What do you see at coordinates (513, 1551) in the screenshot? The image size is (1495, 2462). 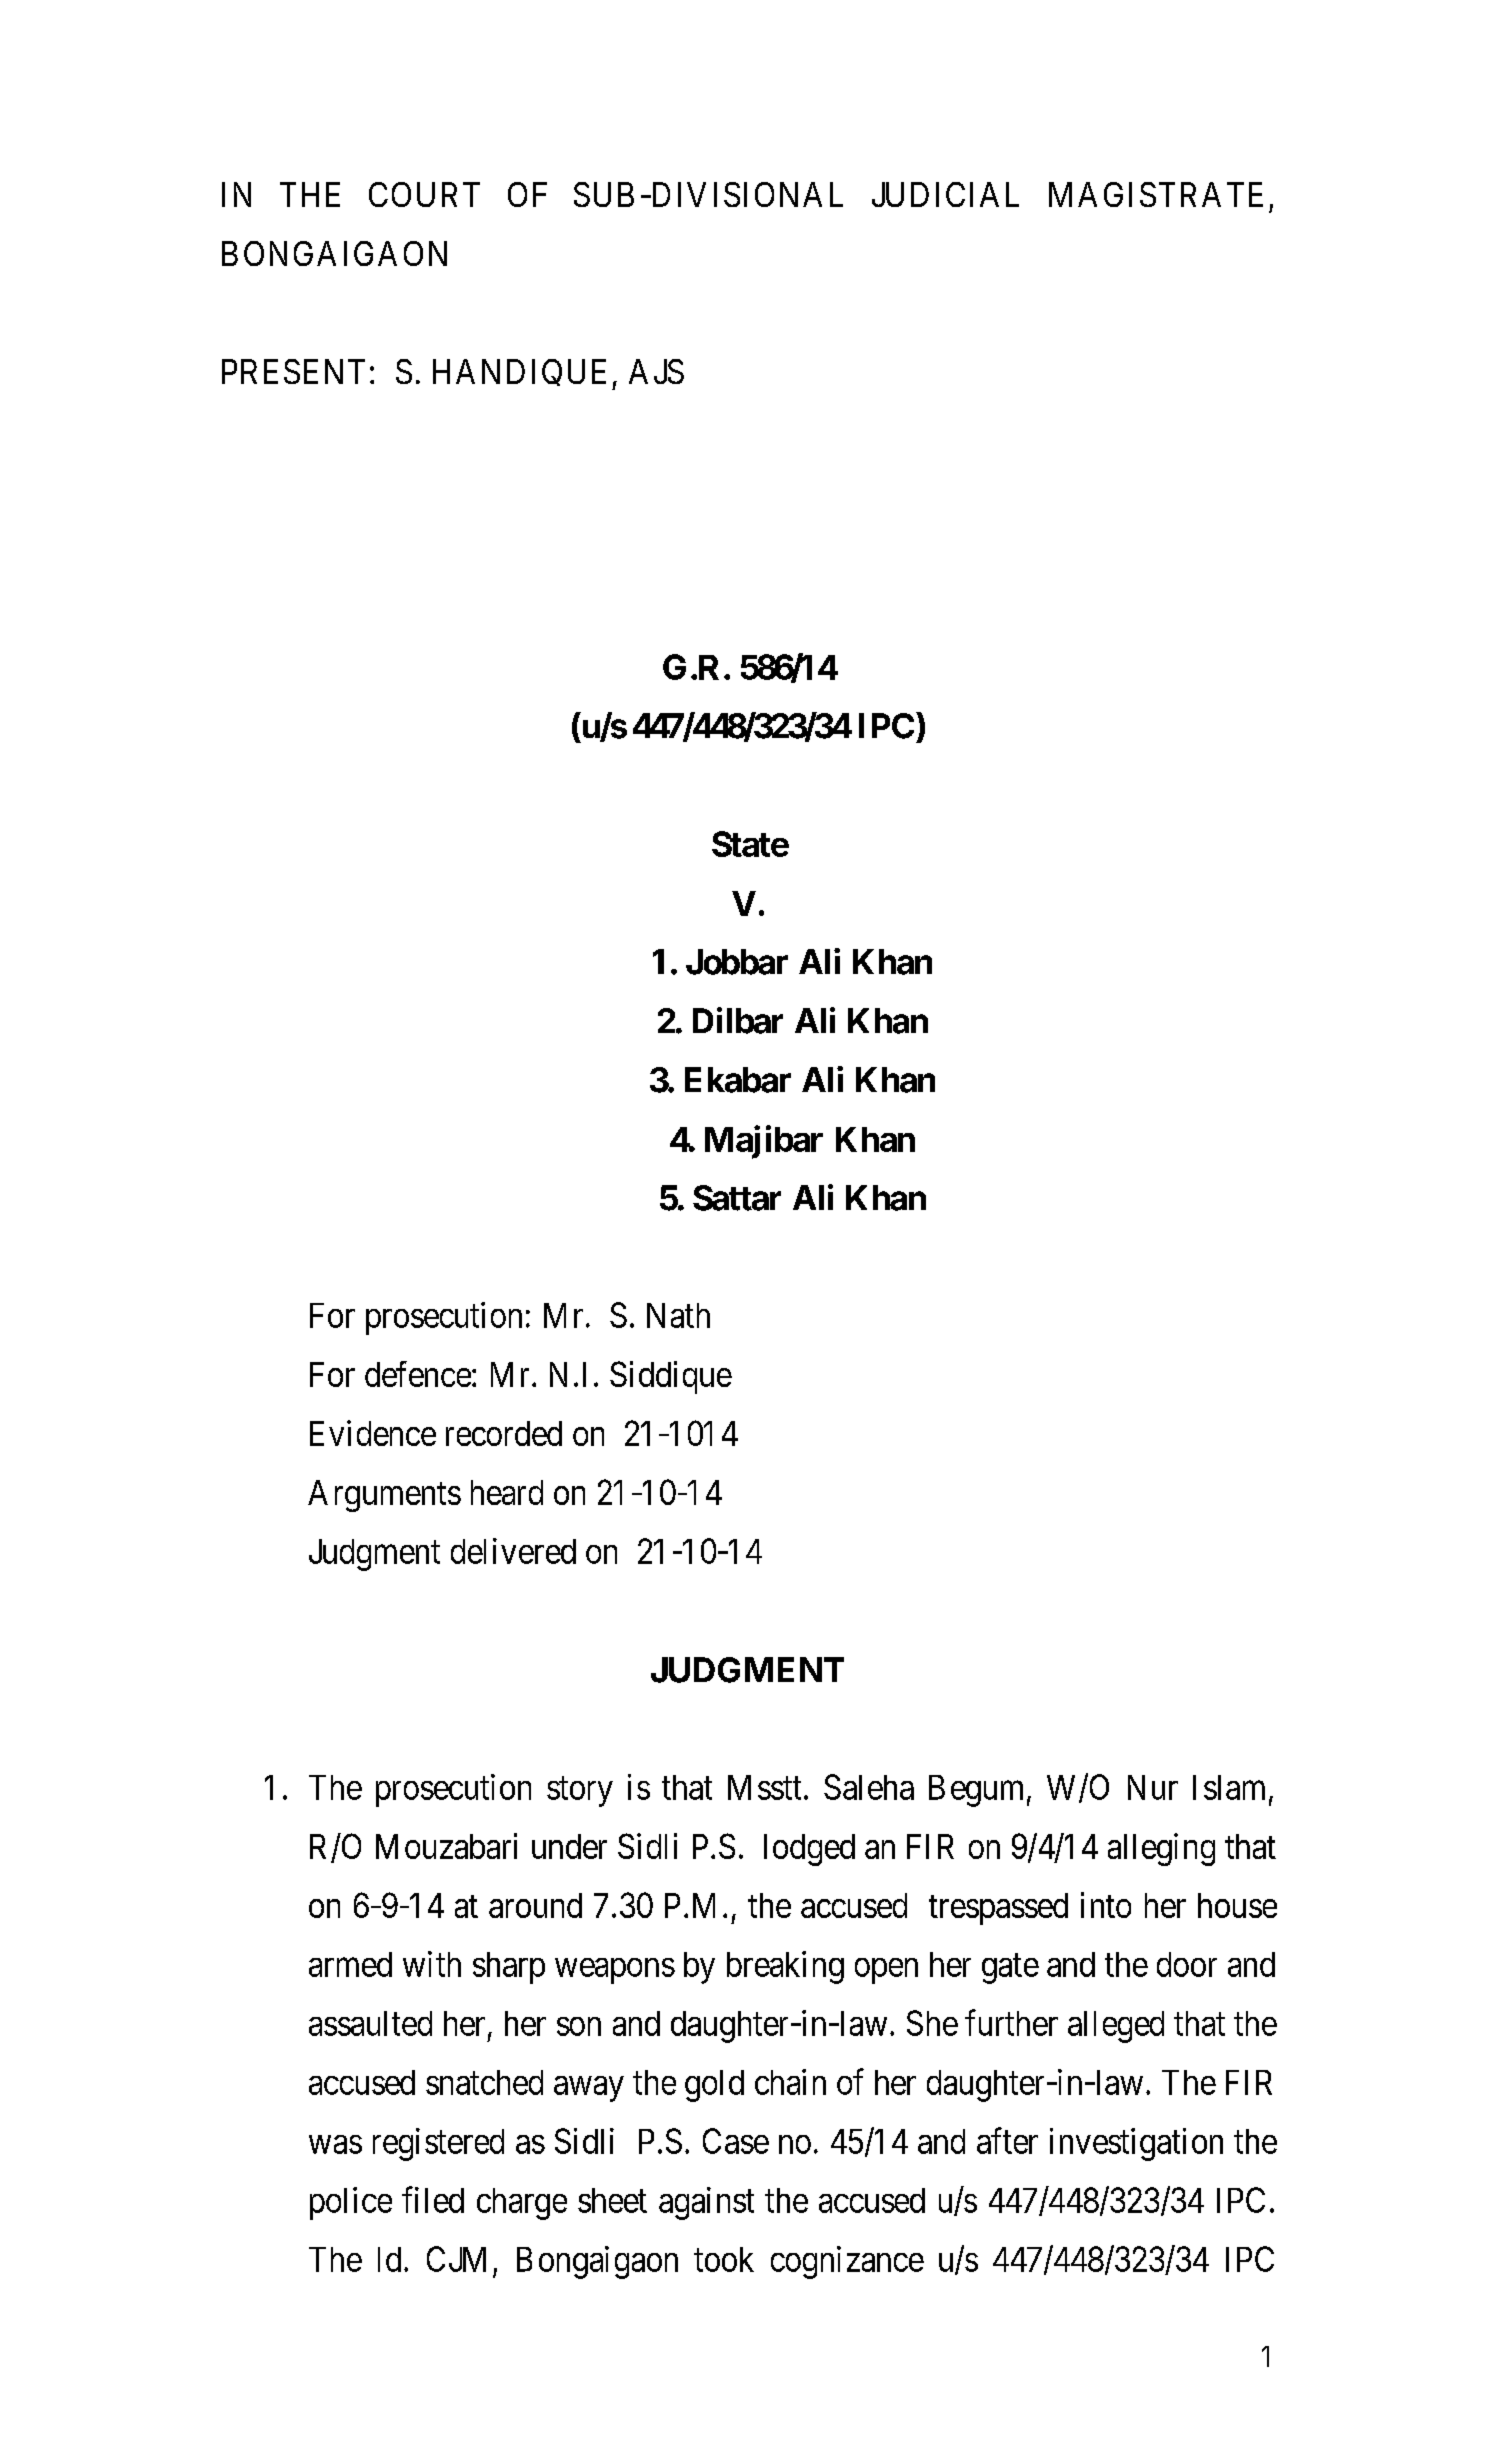 I see `delivered` at bounding box center [513, 1551].
